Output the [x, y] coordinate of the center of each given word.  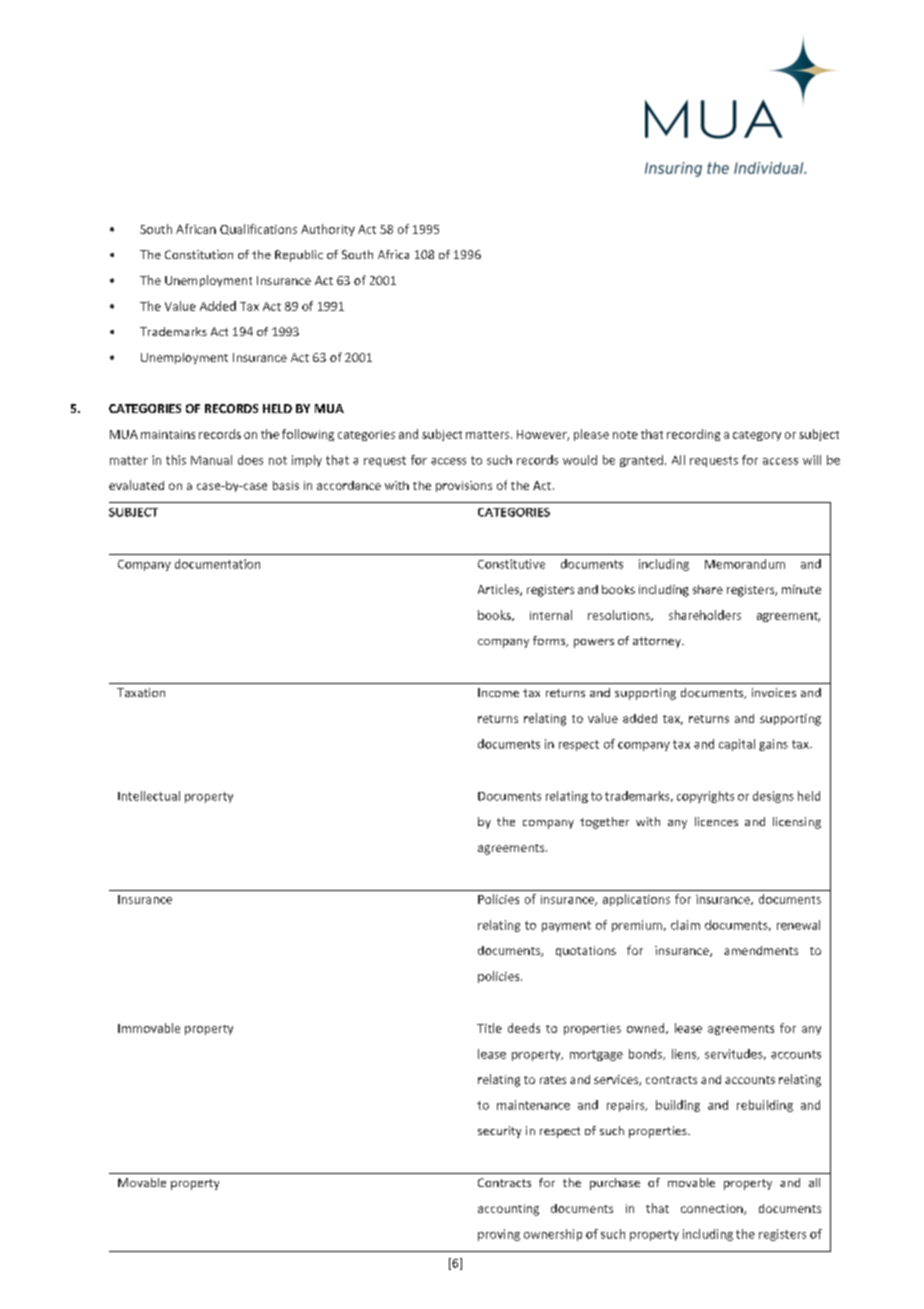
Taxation [141, 692]
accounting [508, 1210]
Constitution [199, 254]
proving [499, 1235]
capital [737, 745]
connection [713, 1209]
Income [498, 692]
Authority [328, 230]
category [757, 436]
